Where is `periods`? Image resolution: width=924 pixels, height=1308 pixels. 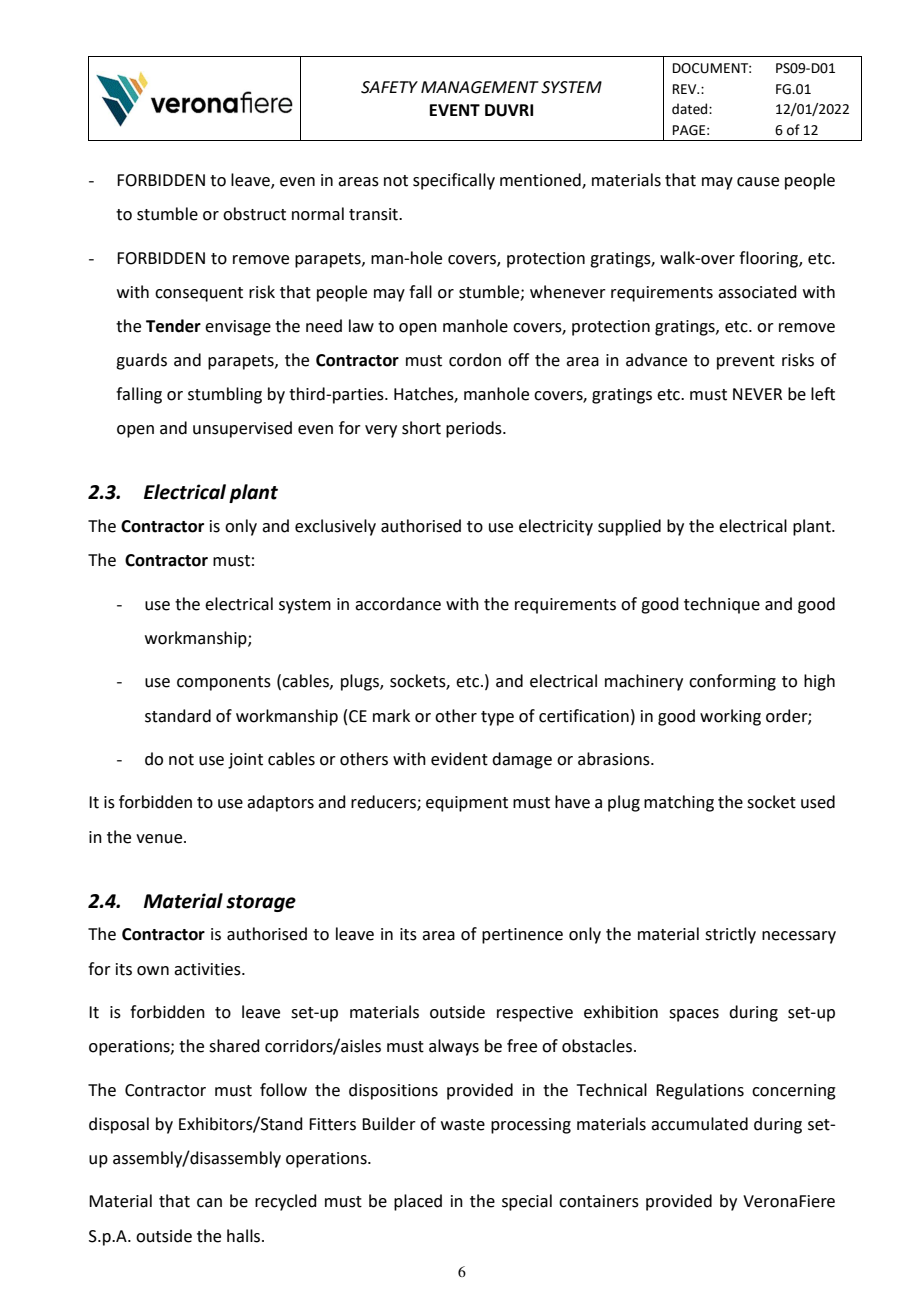
periods is located at coordinates (475, 429).
